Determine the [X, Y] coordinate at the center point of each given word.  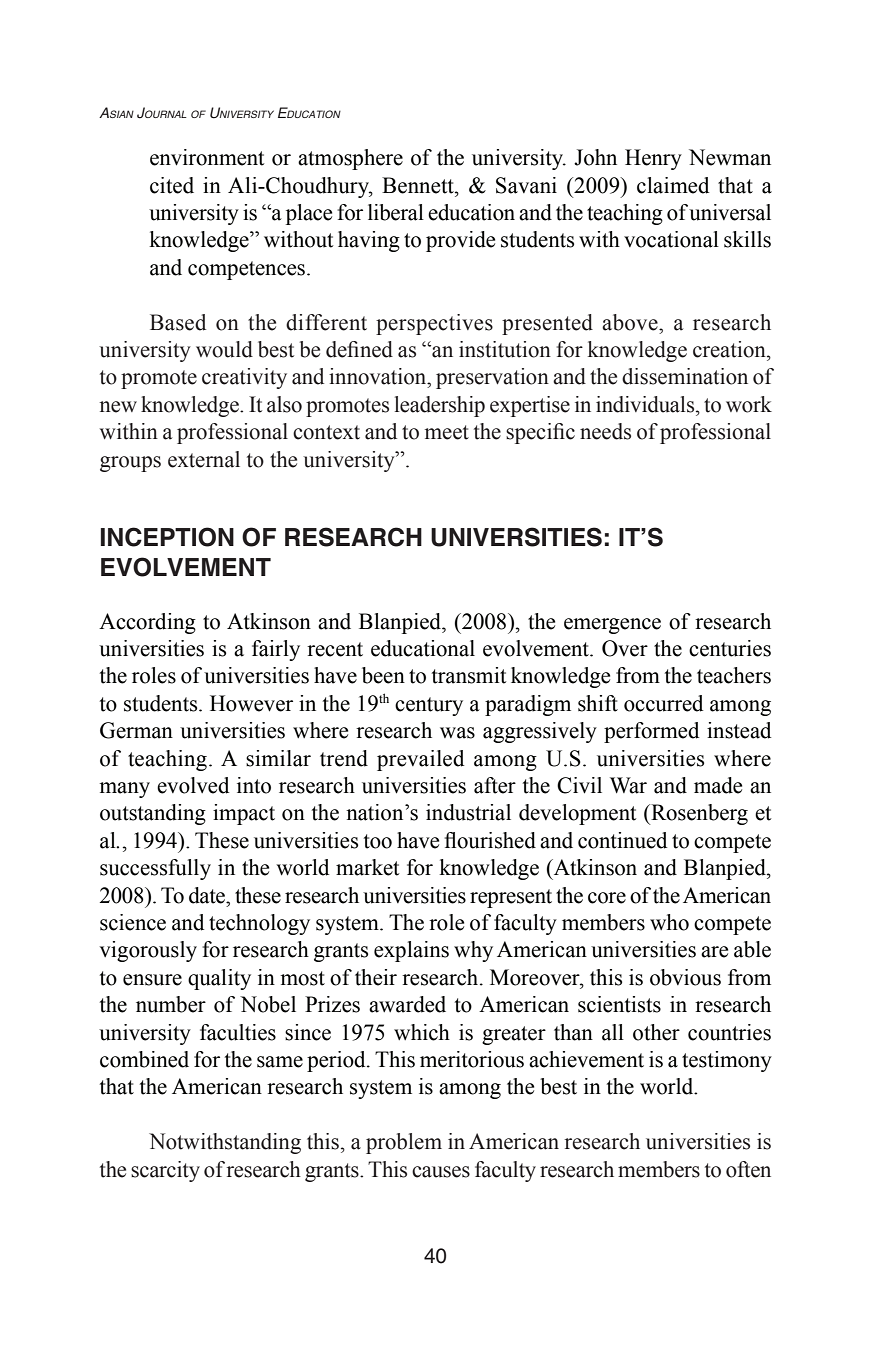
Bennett [419, 185]
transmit [469, 675]
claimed [673, 185]
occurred [663, 703]
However [251, 703]
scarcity [165, 1171]
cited [172, 185]
